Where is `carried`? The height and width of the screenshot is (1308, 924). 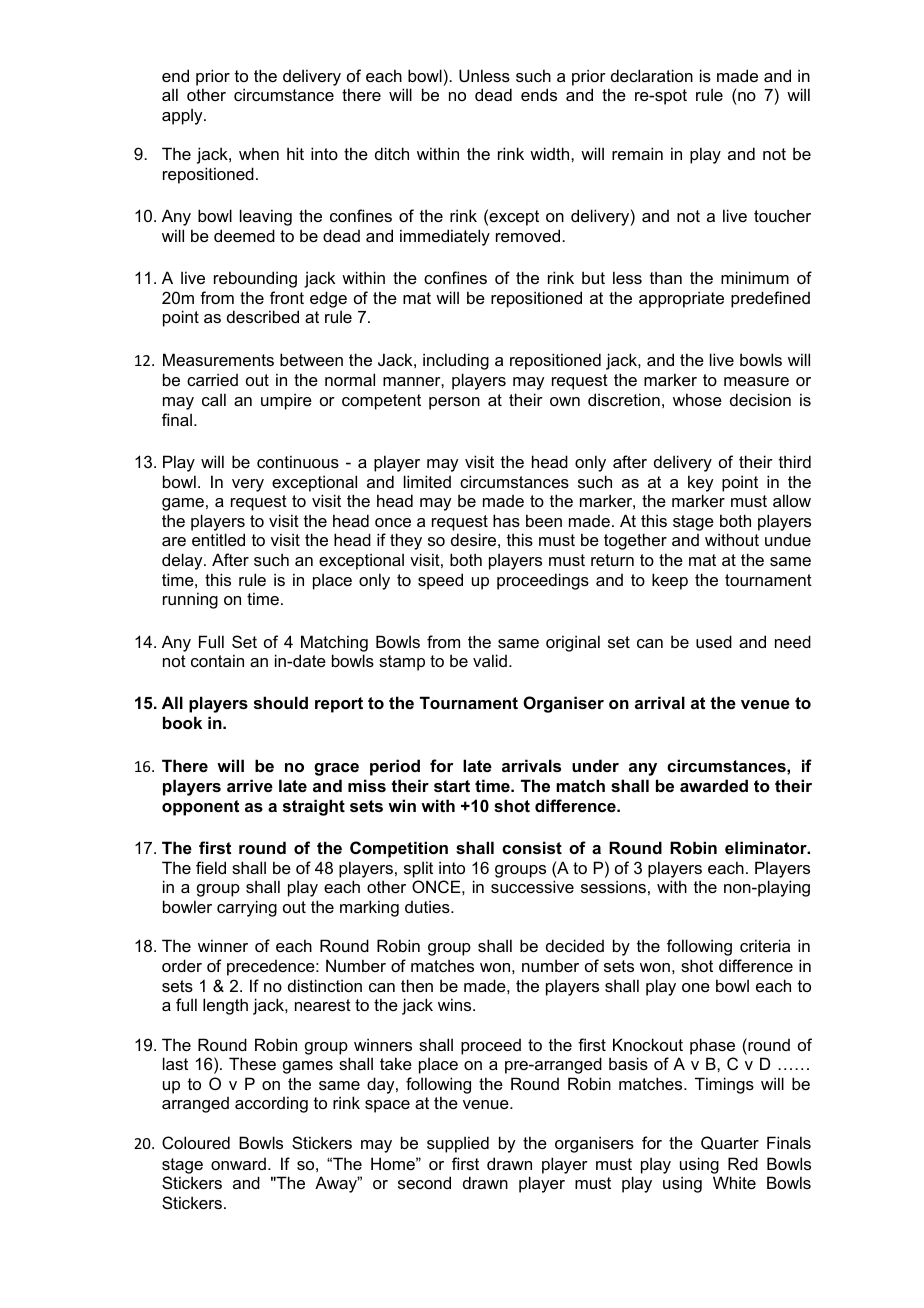
carried is located at coordinates (212, 379).
